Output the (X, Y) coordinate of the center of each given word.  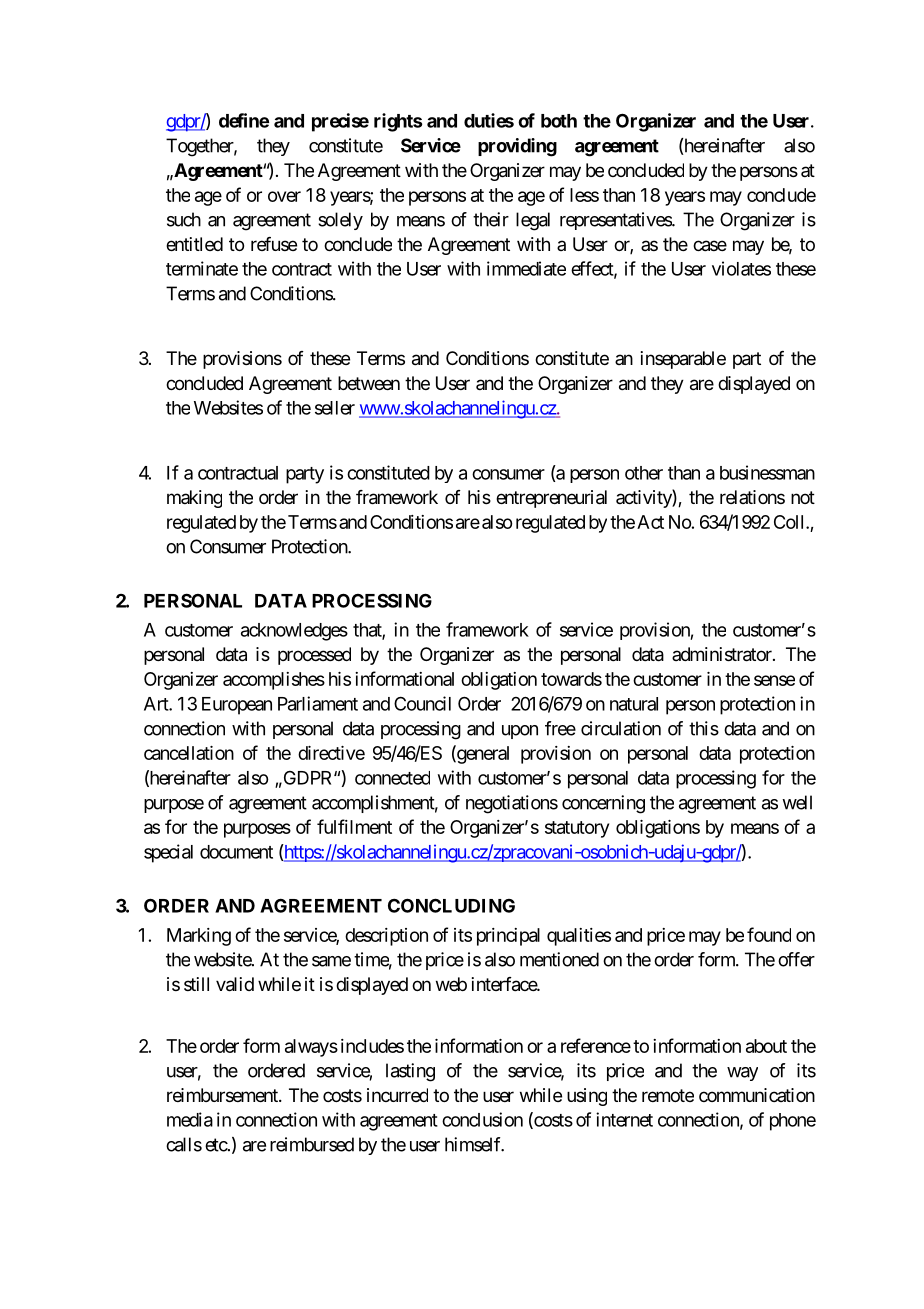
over (284, 196)
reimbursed (312, 1144)
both (559, 121)
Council (422, 703)
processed (314, 656)
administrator (723, 654)
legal (533, 221)
